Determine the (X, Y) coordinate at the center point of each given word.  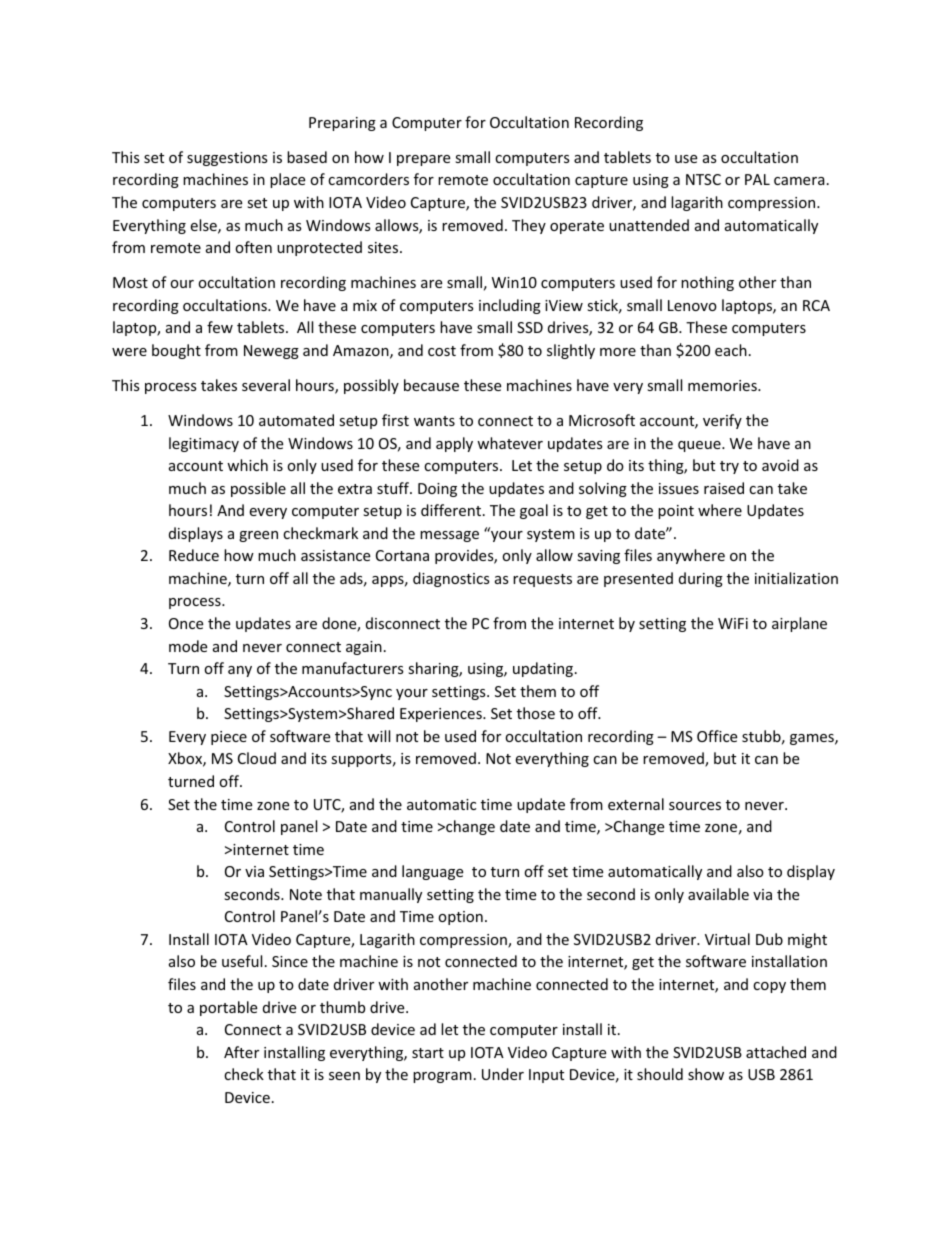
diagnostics (451, 579)
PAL (757, 179)
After (241, 1052)
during (701, 579)
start (428, 1053)
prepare (423, 160)
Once (186, 623)
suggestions (227, 159)
